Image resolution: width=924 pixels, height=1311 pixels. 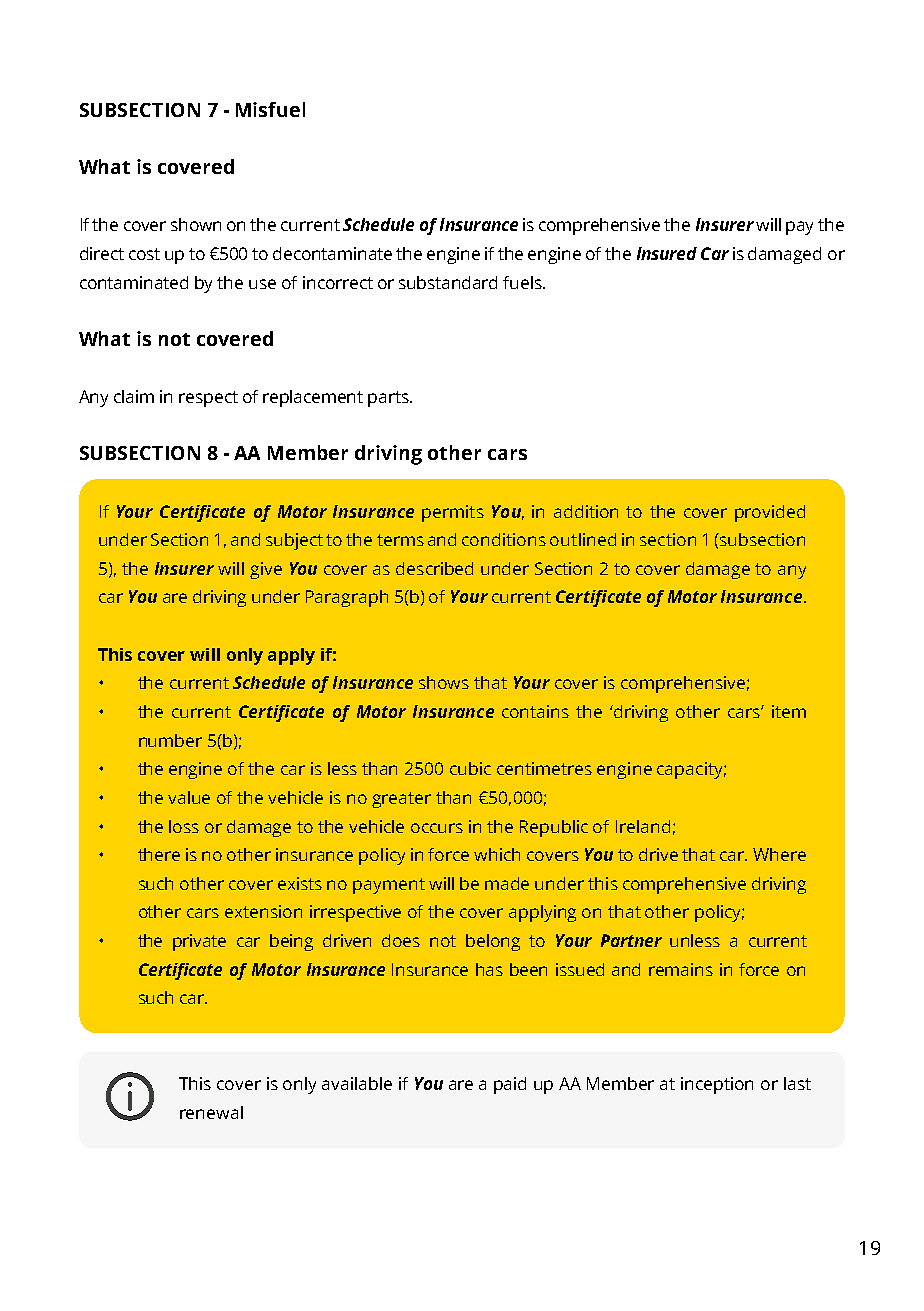 I want to click on private, so click(x=199, y=942).
